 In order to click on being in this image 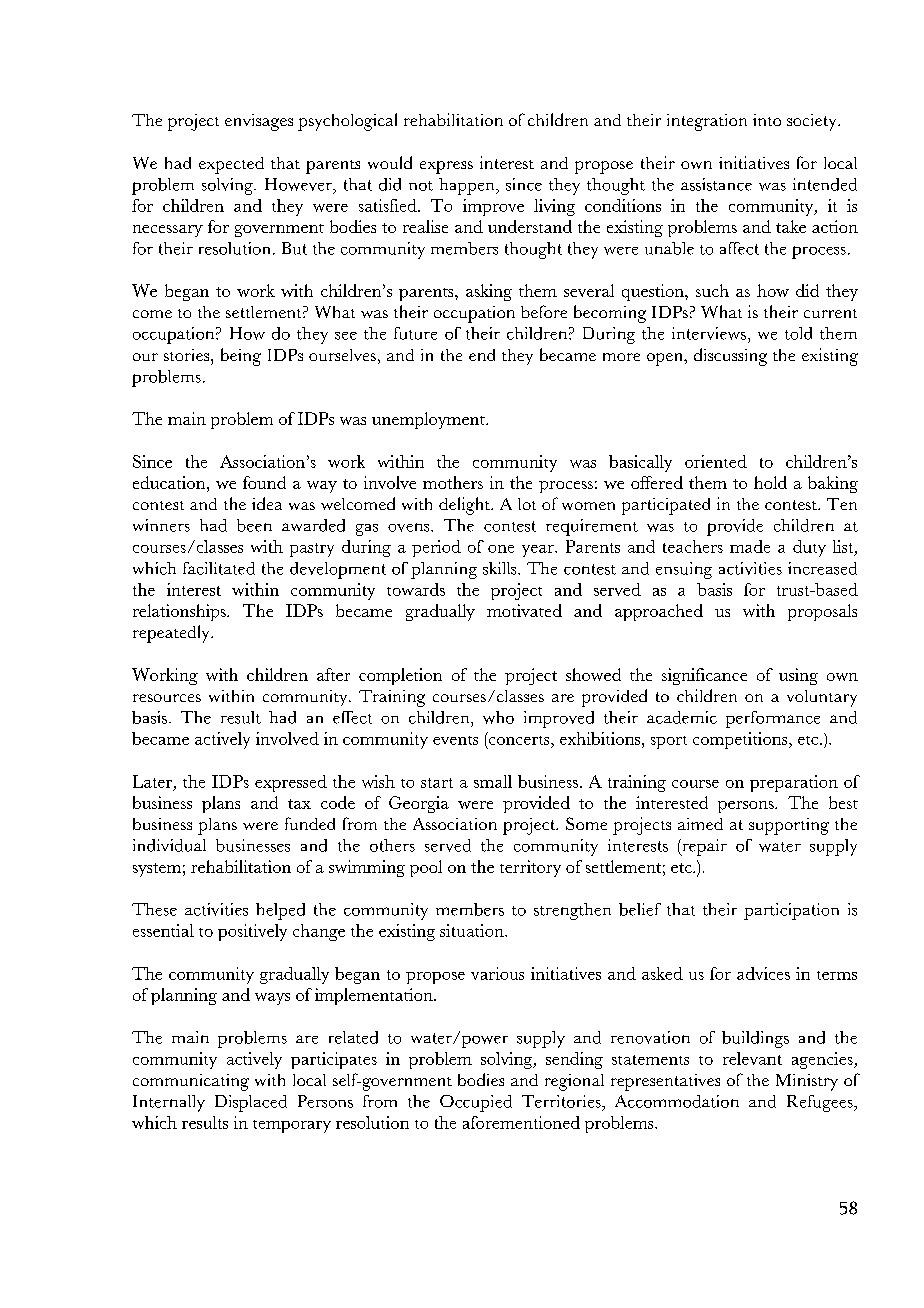, I will do `click(241, 357)`.
